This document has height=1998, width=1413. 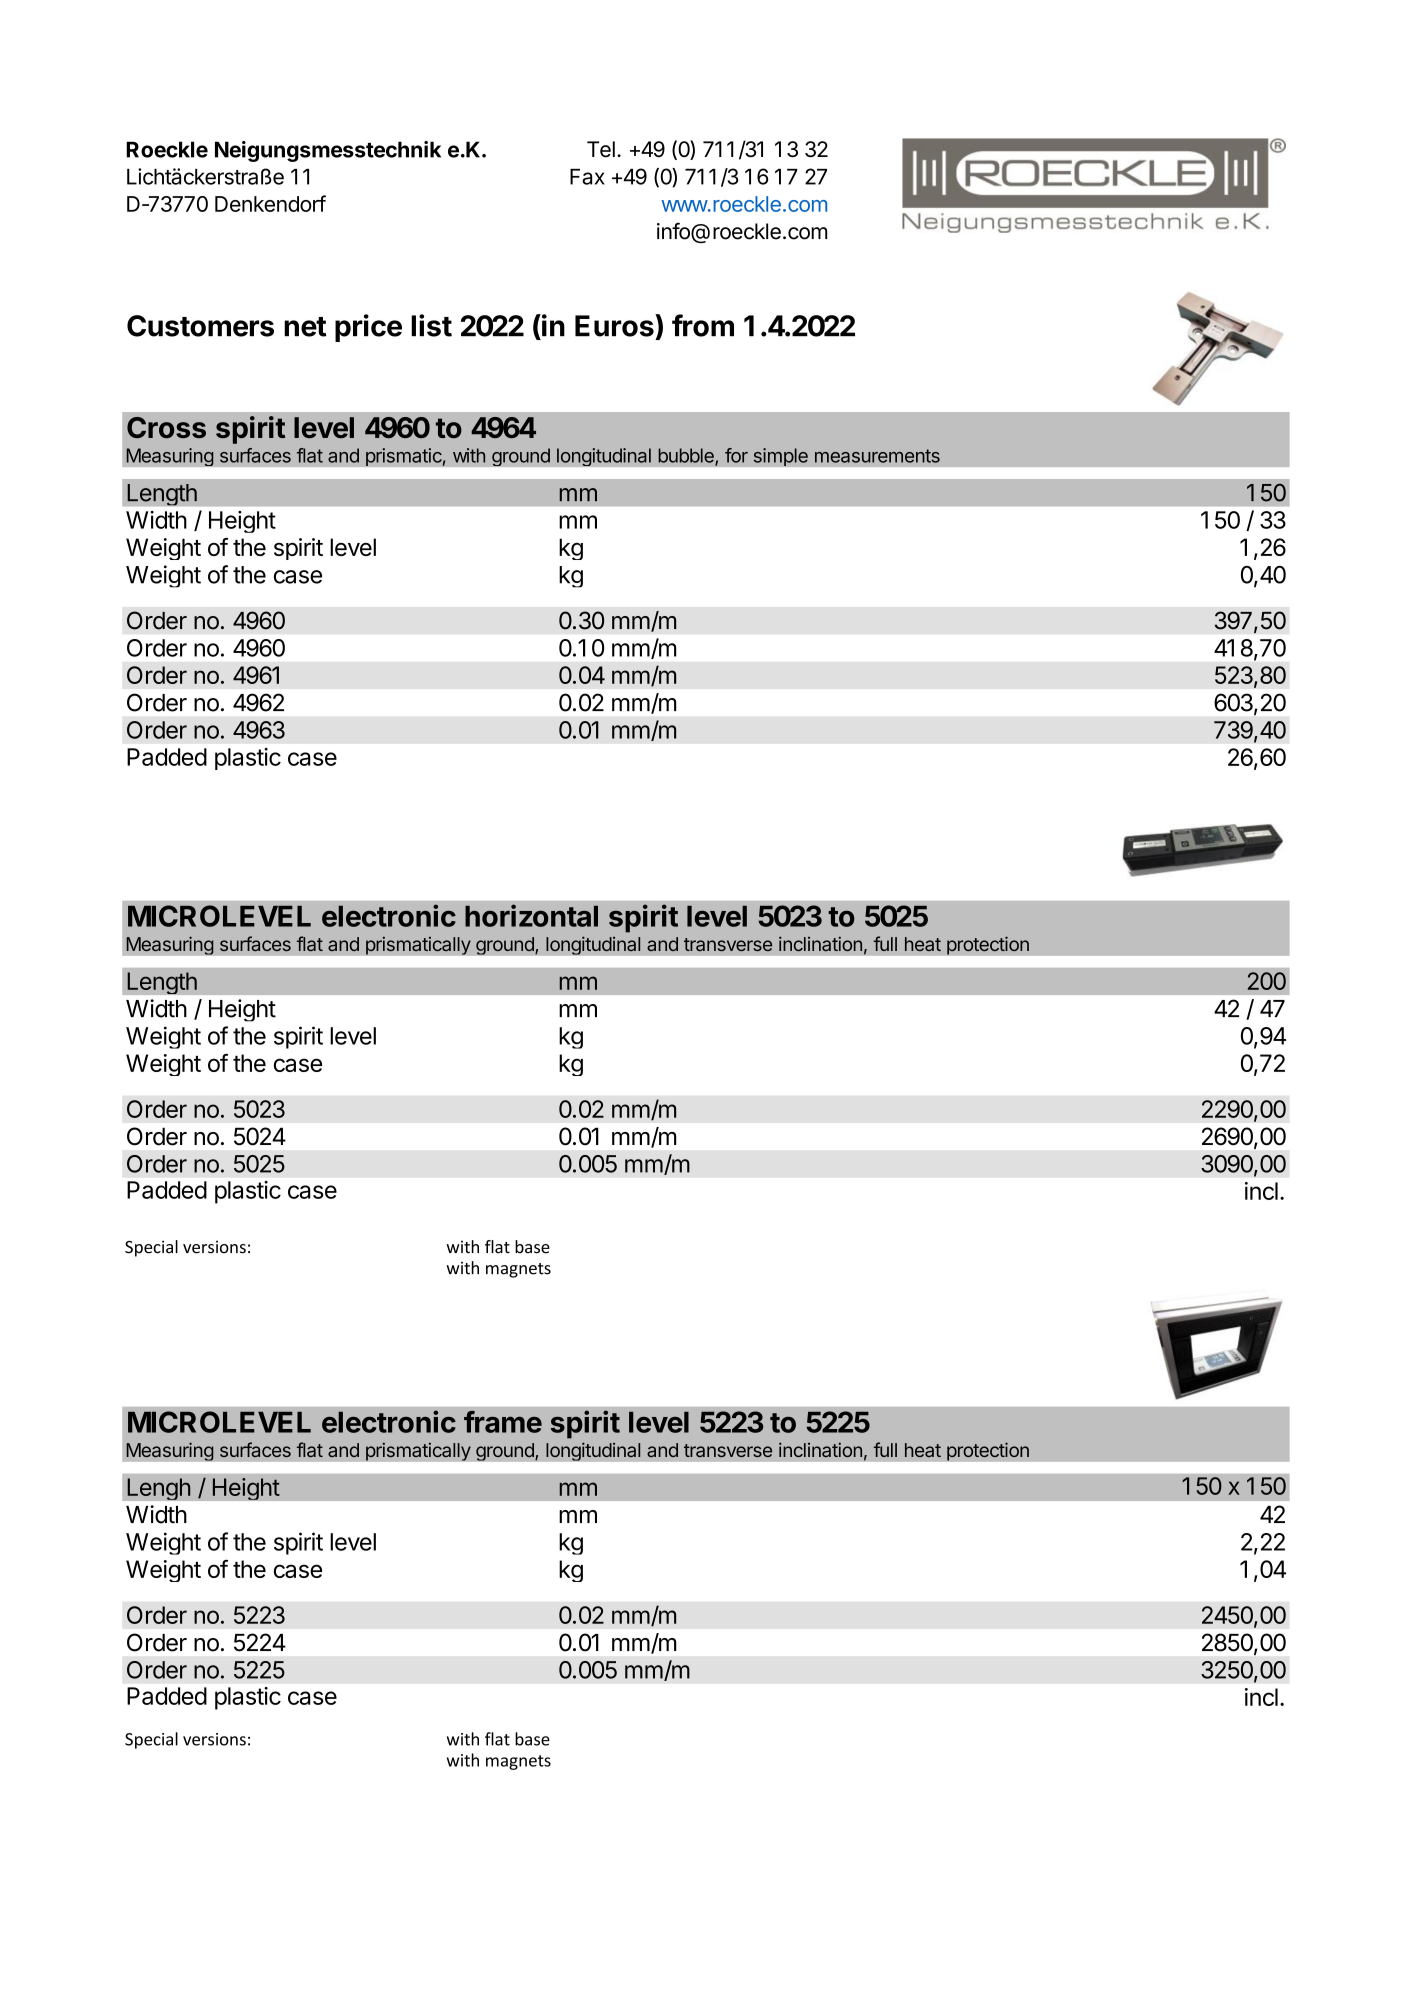 I want to click on Fax, so click(x=587, y=177).
